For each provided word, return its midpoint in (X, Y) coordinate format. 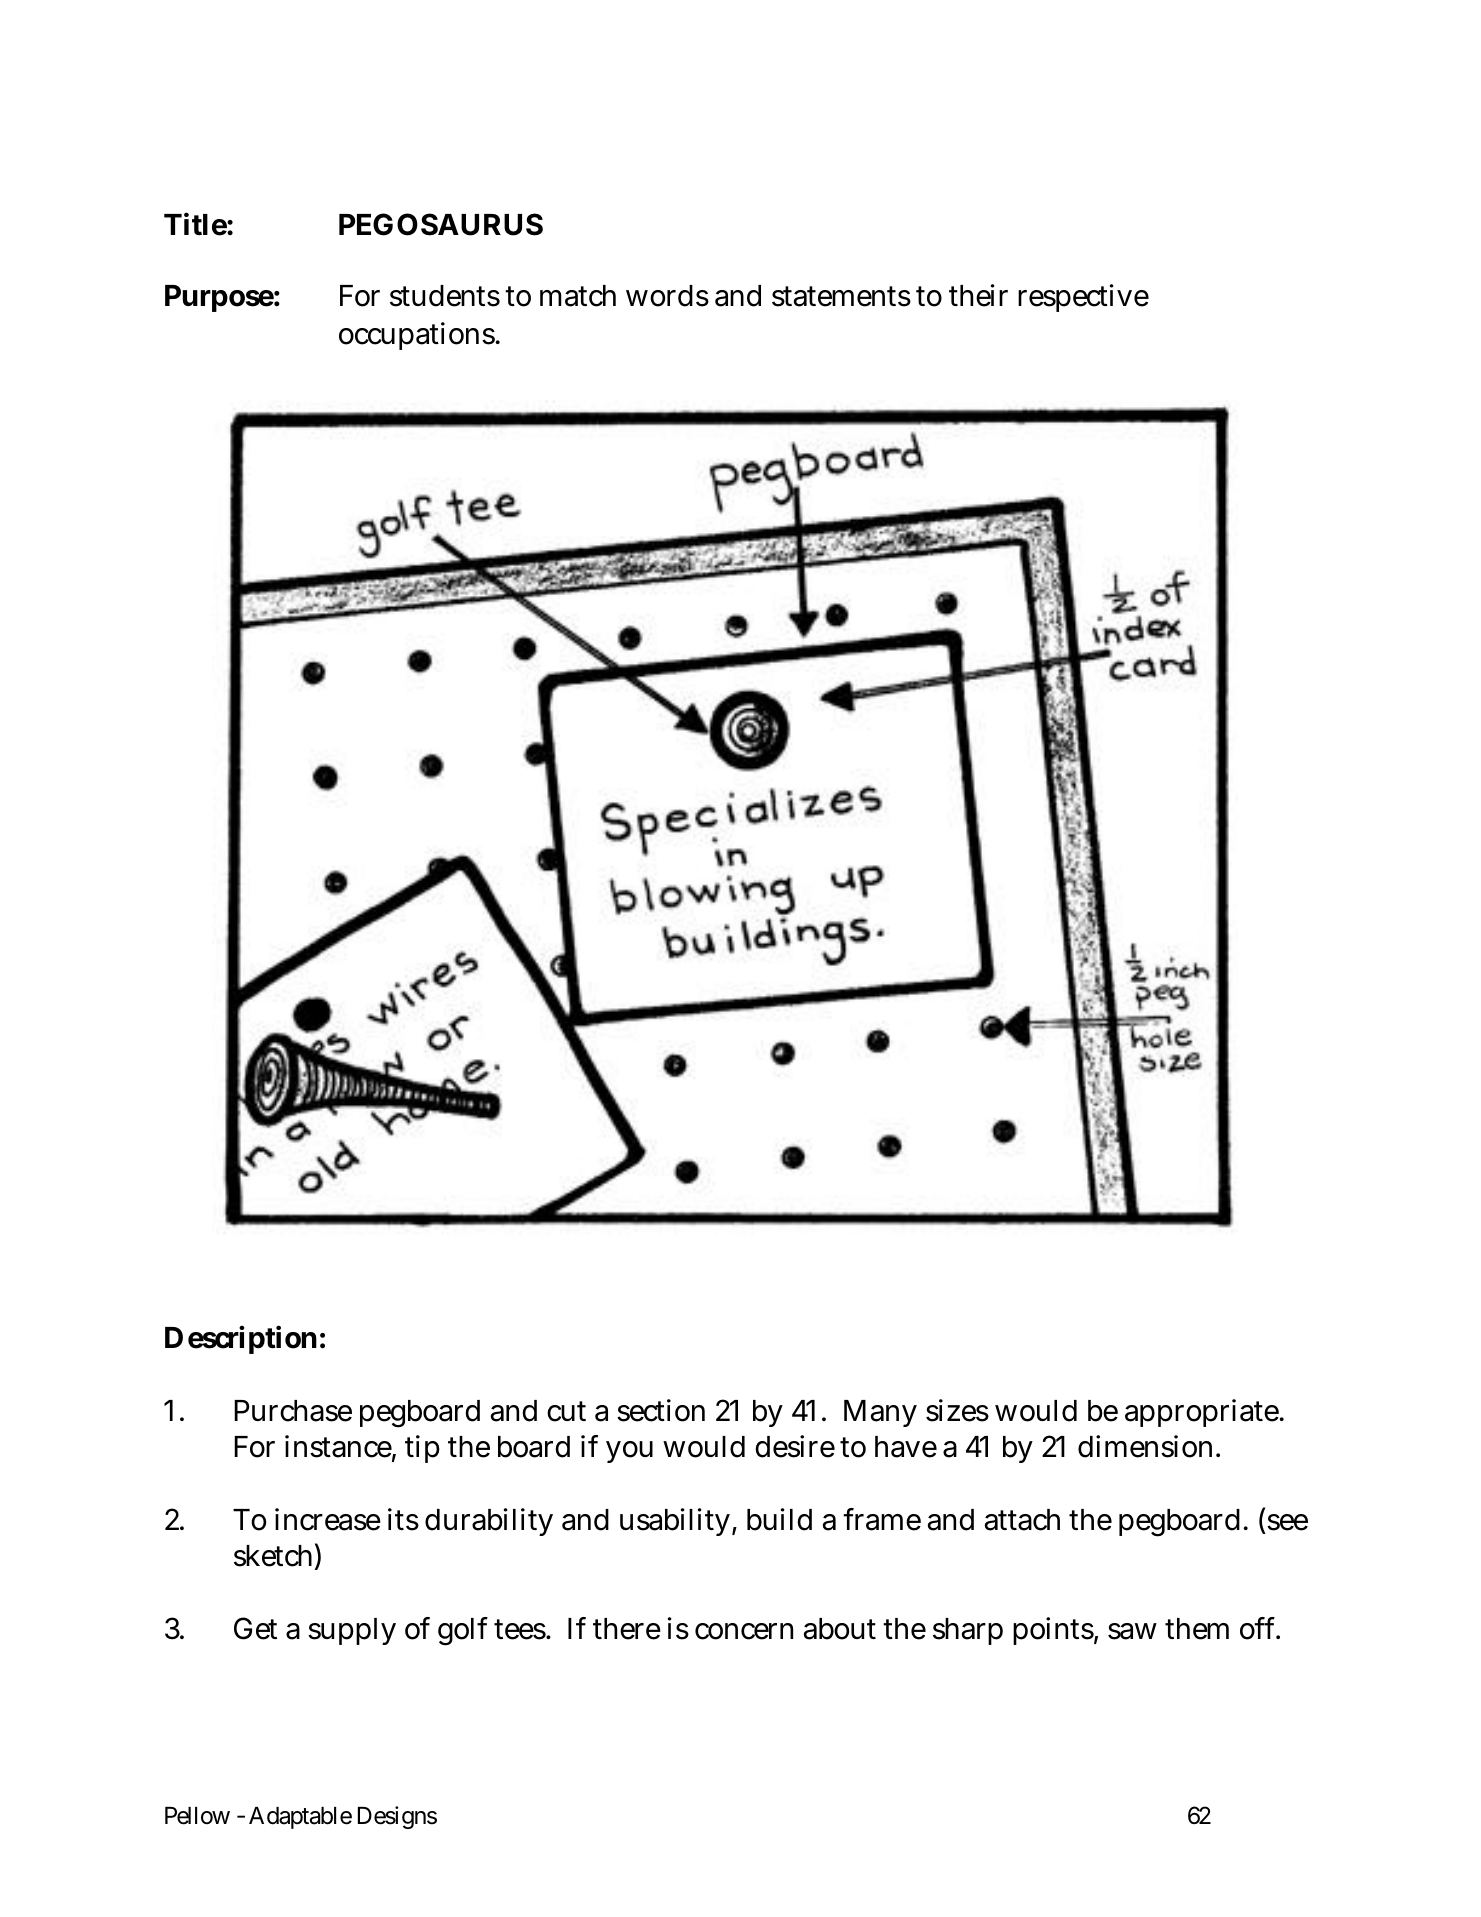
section (661, 1410)
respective (1083, 298)
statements (841, 296)
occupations (418, 336)
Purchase (293, 1411)
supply (352, 1631)
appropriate (1203, 1413)
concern (744, 1631)
